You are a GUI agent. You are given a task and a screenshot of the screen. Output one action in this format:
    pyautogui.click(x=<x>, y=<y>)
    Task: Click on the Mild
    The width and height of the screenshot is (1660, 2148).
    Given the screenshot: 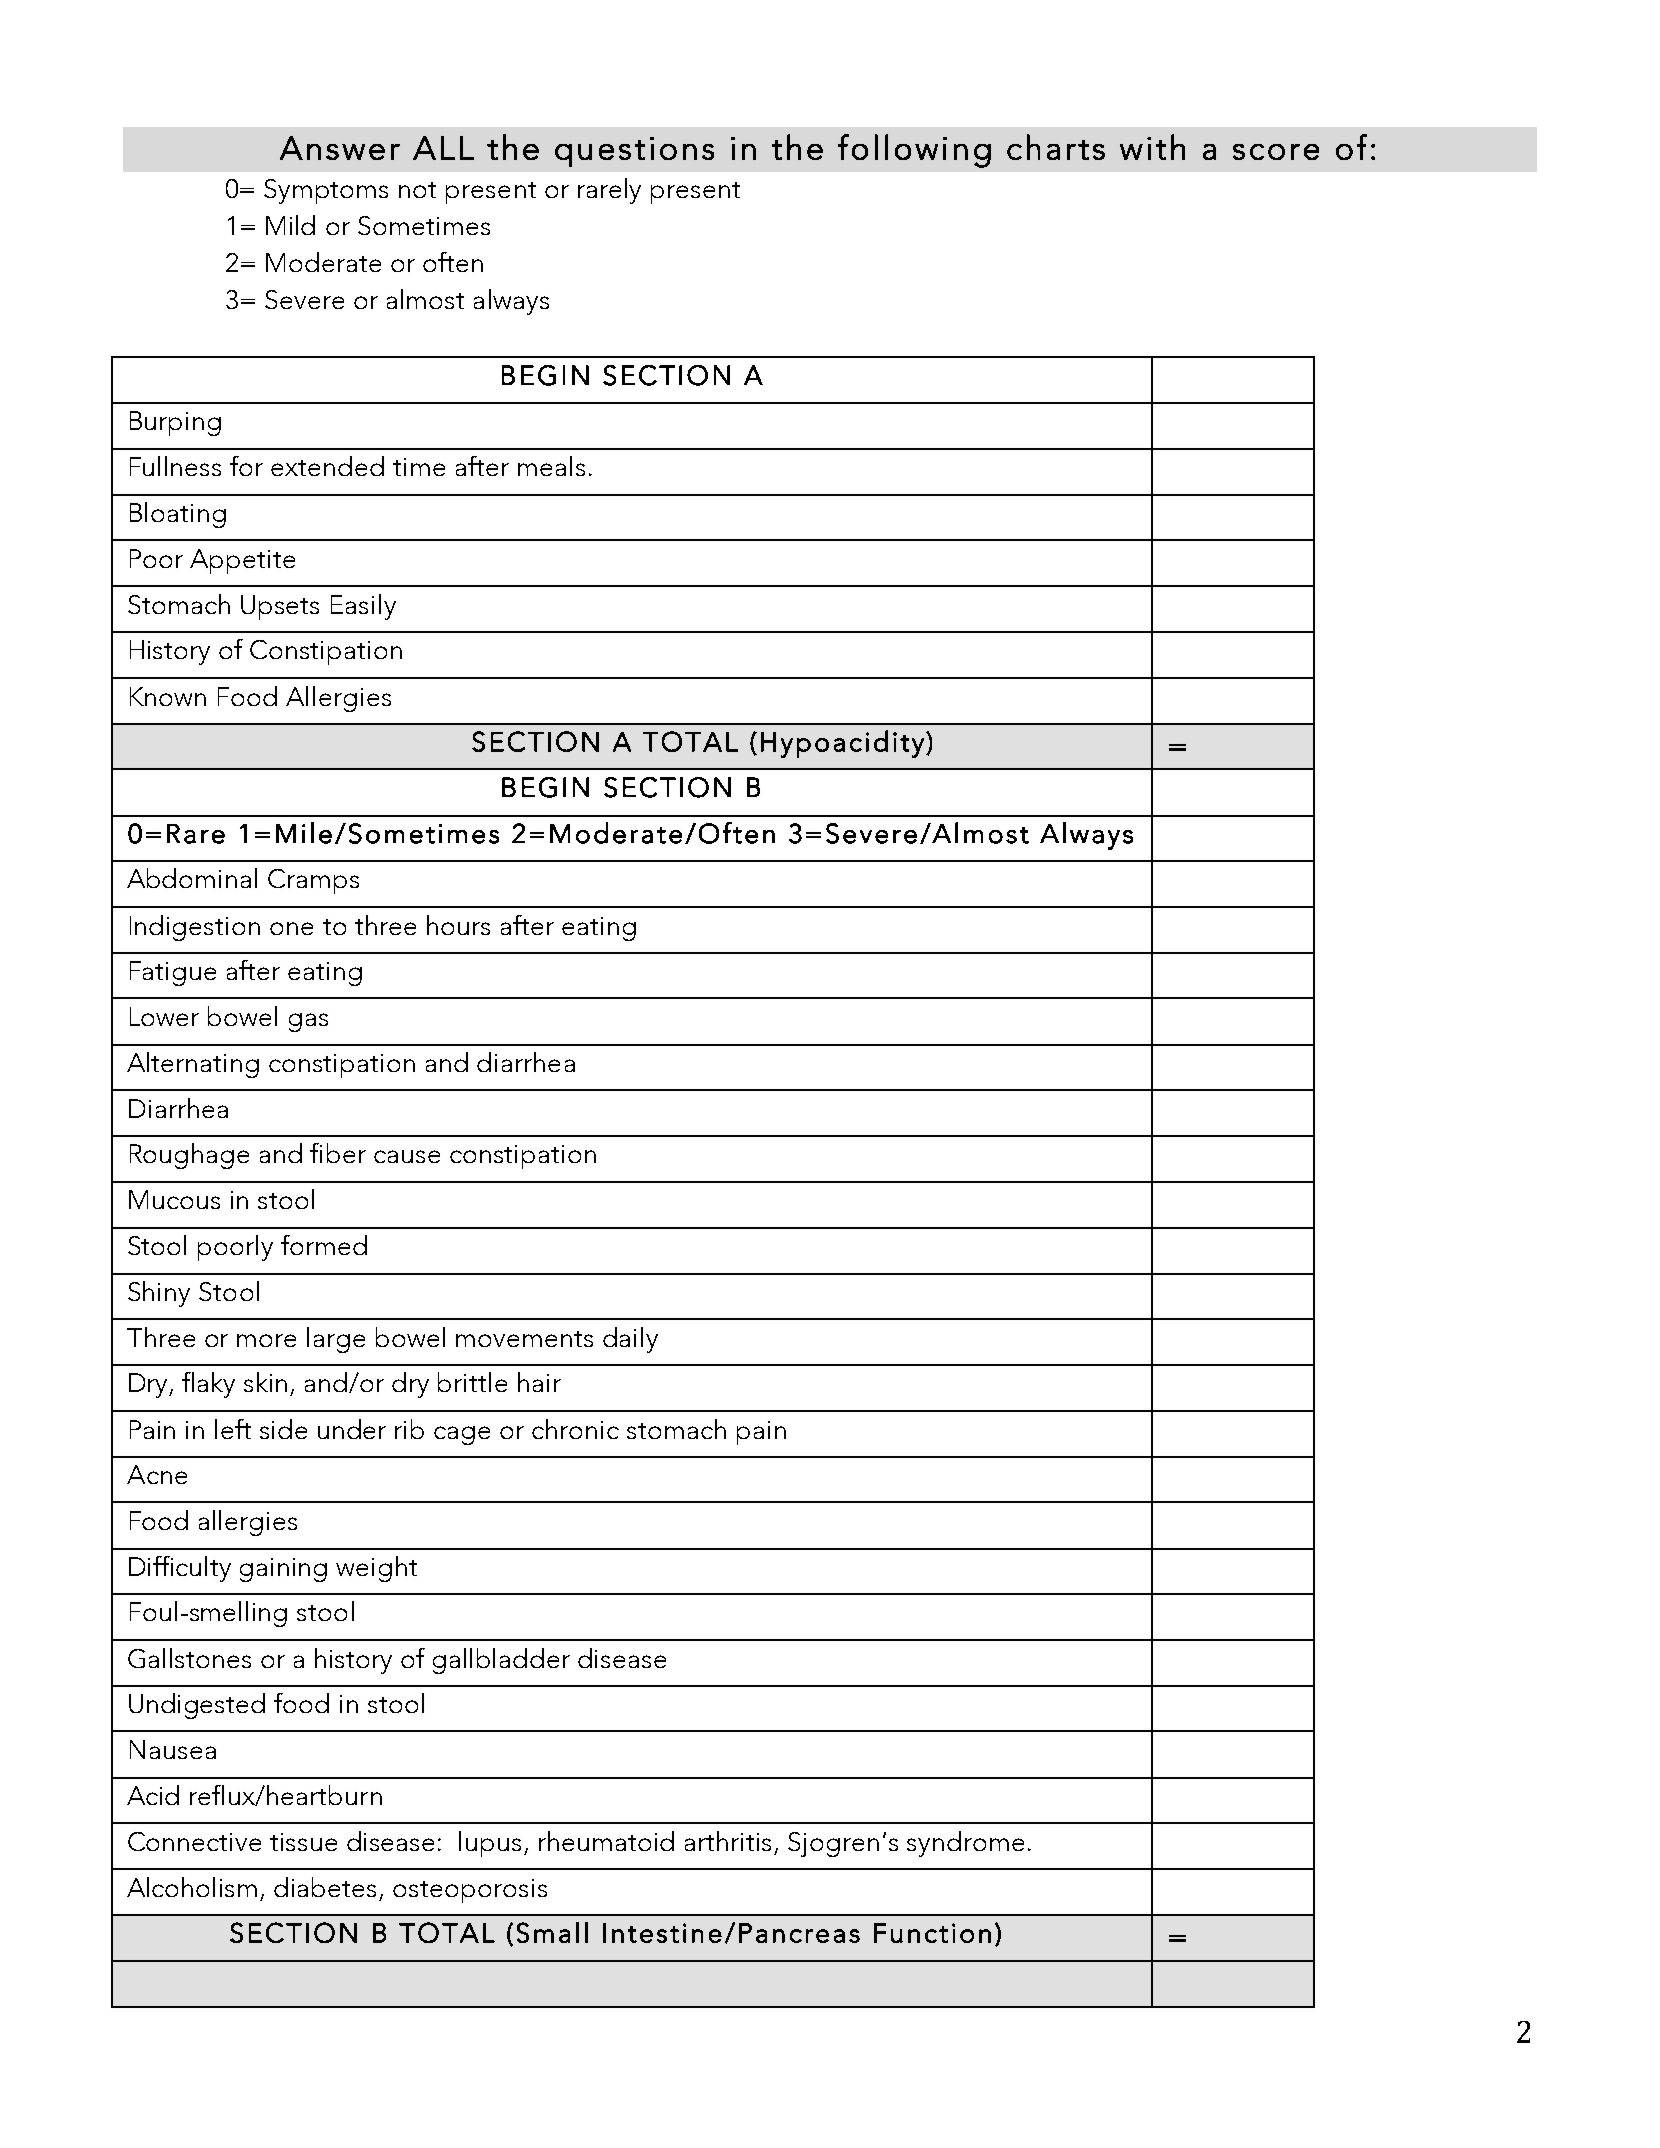 What is the action you would take?
    pyautogui.click(x=290, y=225)
